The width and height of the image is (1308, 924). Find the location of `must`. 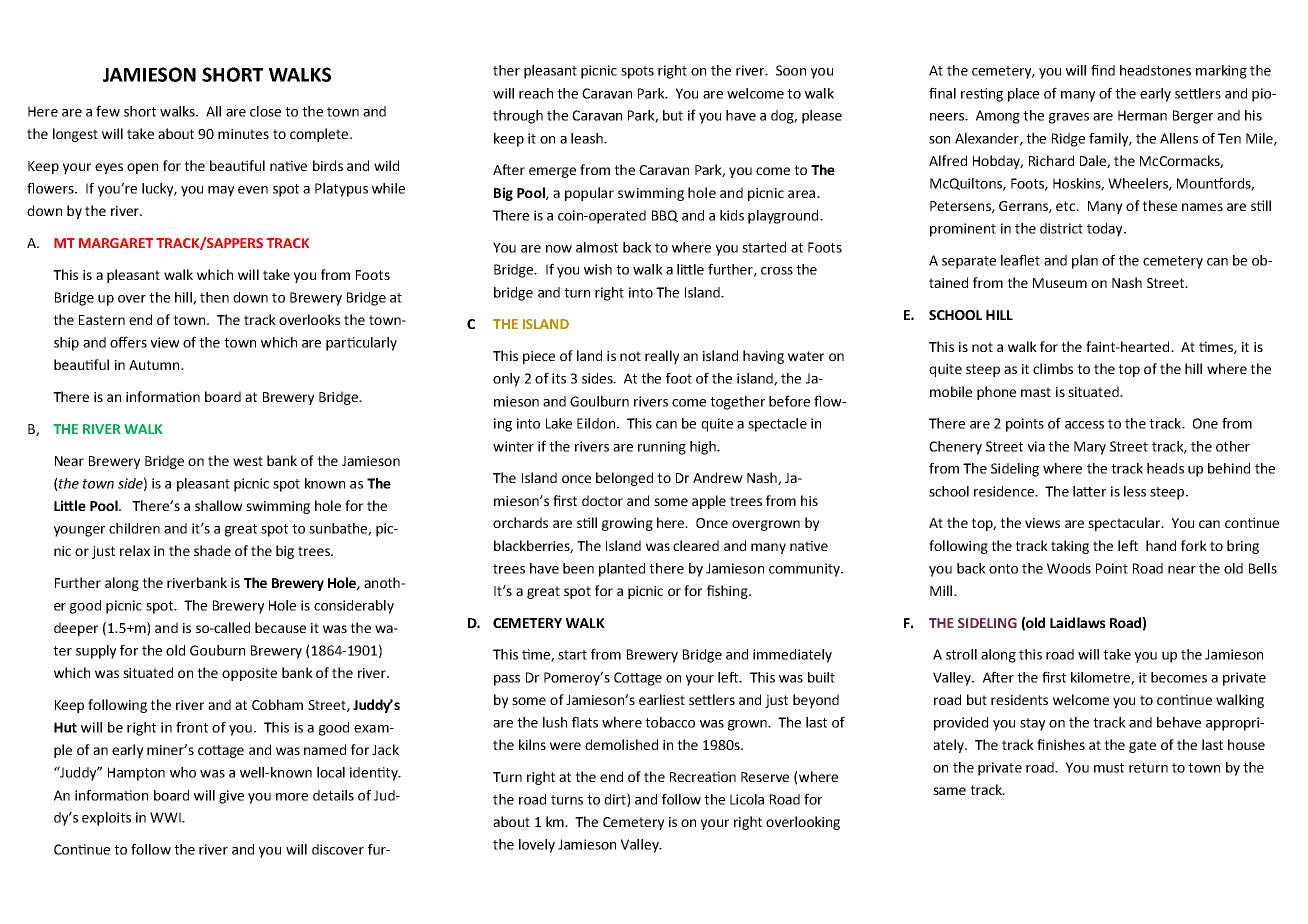

must is located at coordinates (1109, 768).
